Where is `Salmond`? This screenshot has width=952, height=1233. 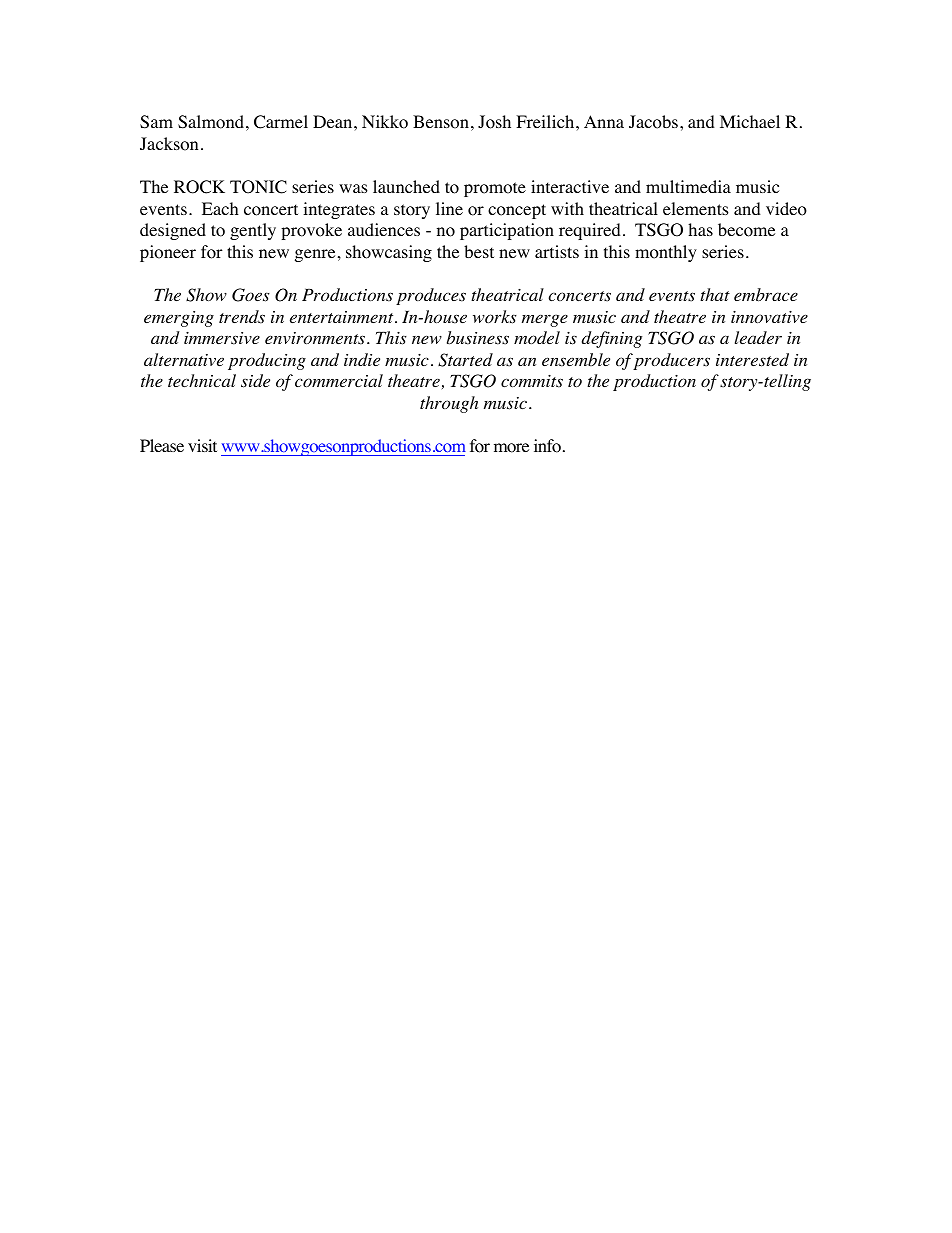
Salmond is located at coordinates (211, 122).
